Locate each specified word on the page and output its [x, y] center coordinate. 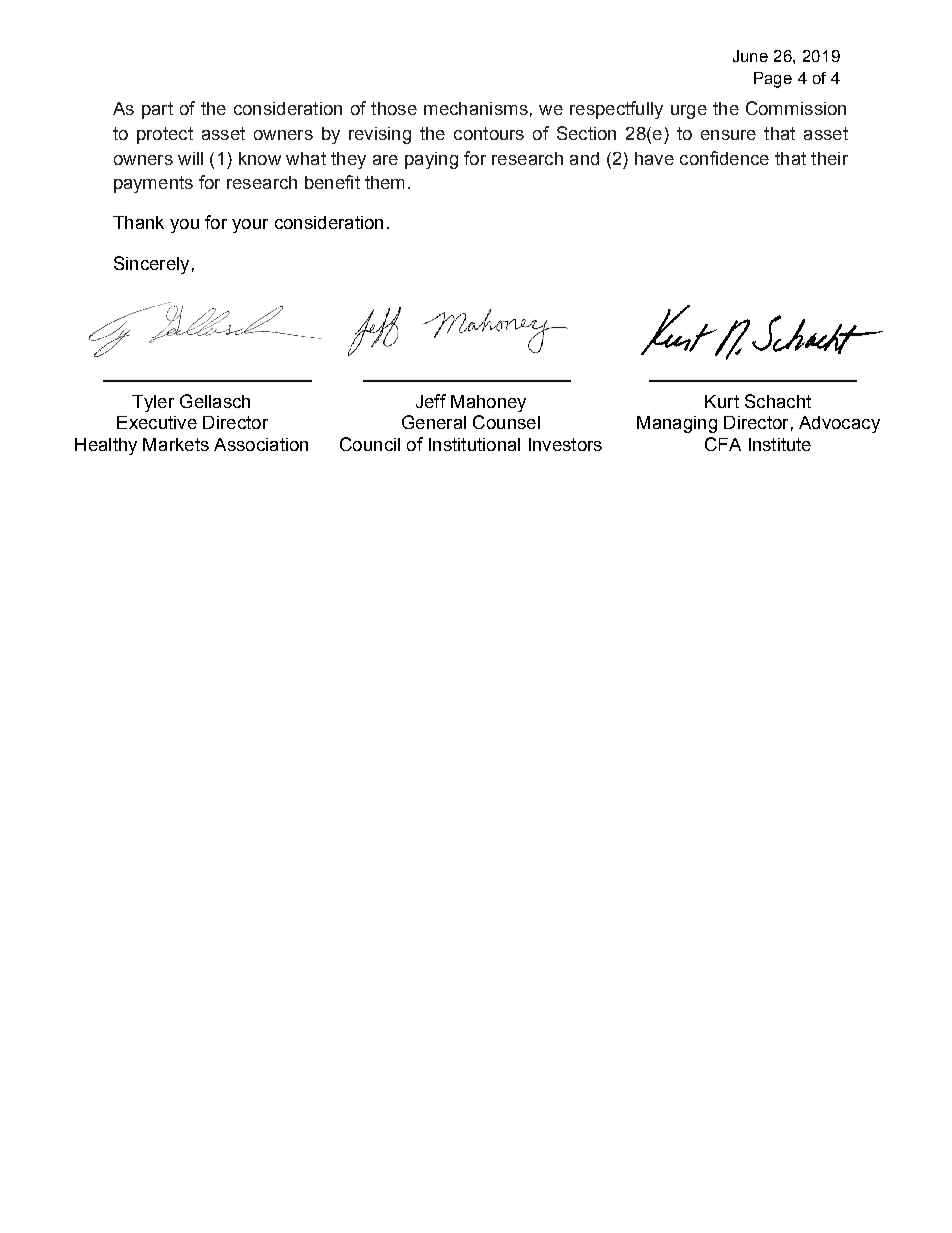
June [750, 56]
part [157, 110]
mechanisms [476, 108]
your [250, 226]
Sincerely [151, 265]
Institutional [474, 444]
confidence [724, 158]
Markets [176, 444]
